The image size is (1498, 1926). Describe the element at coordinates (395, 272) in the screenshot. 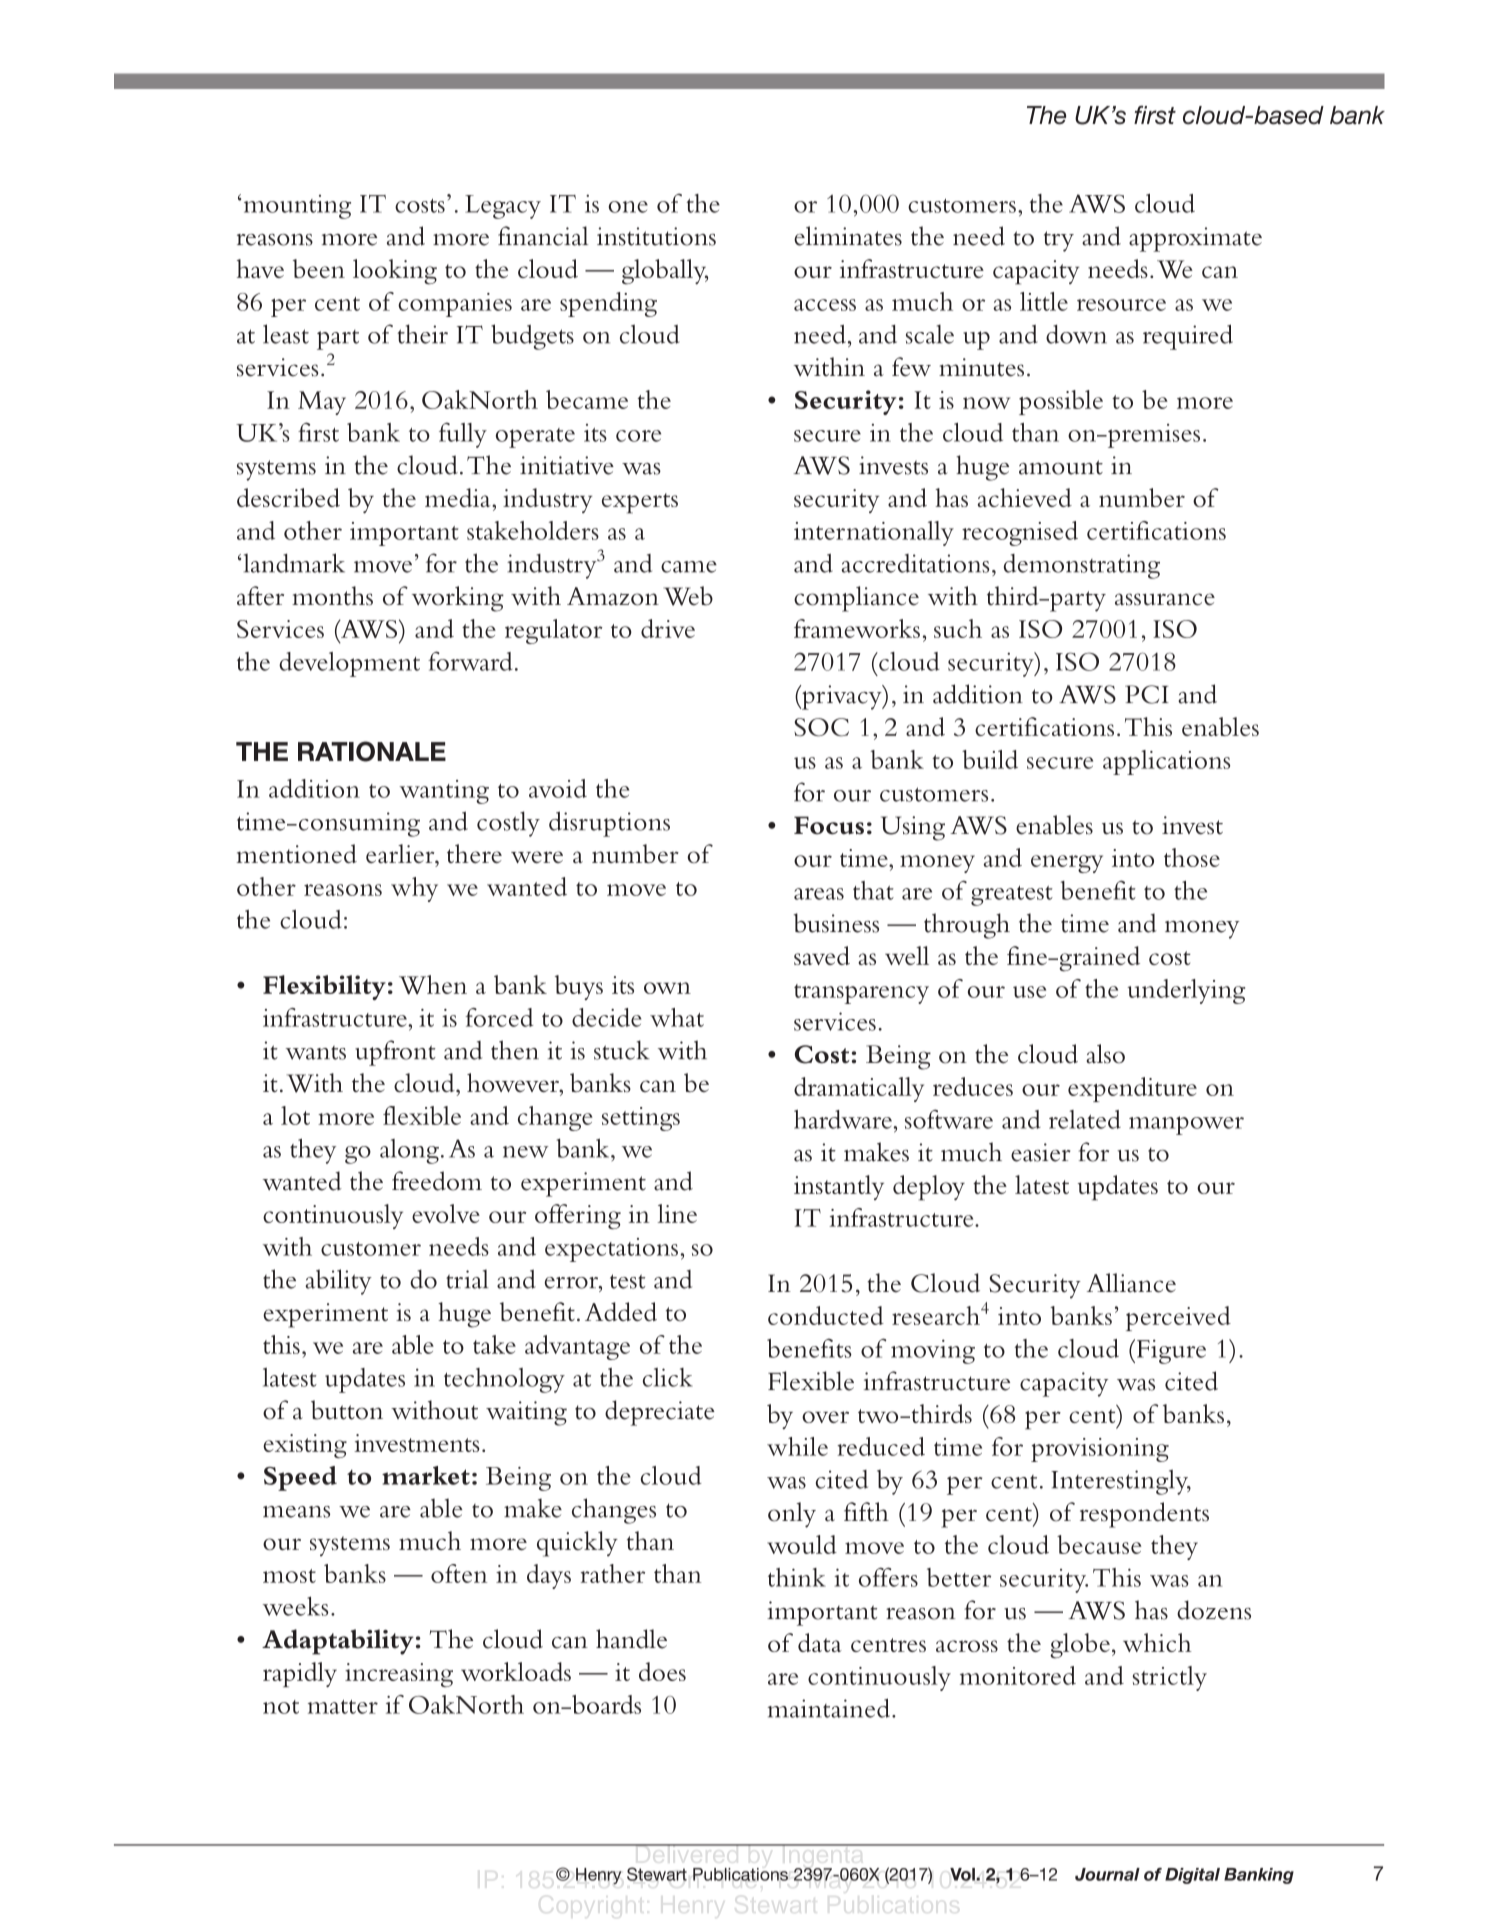

I see `looking` at that location.
